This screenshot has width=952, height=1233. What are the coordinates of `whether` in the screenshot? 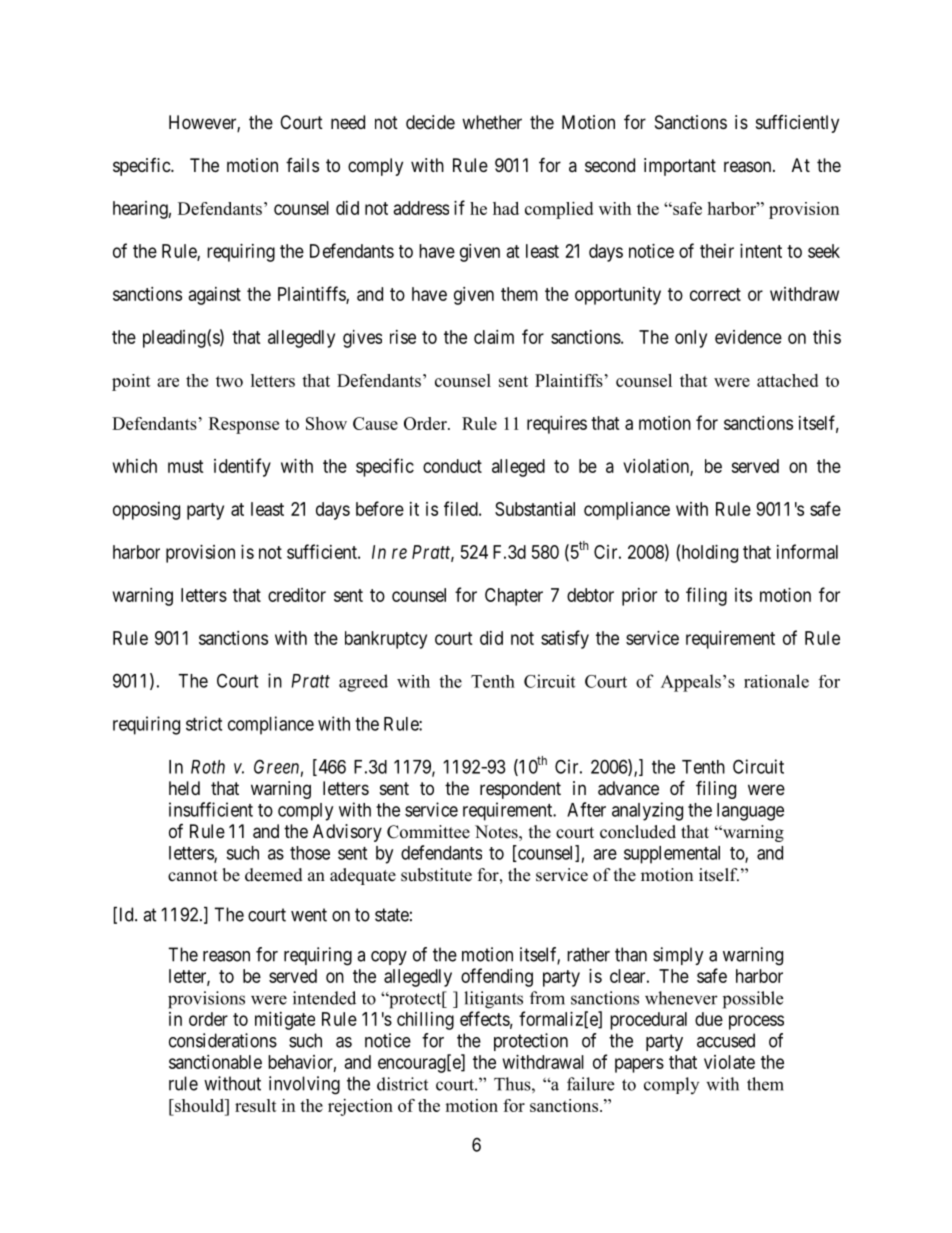 It's located at (492, 122).
